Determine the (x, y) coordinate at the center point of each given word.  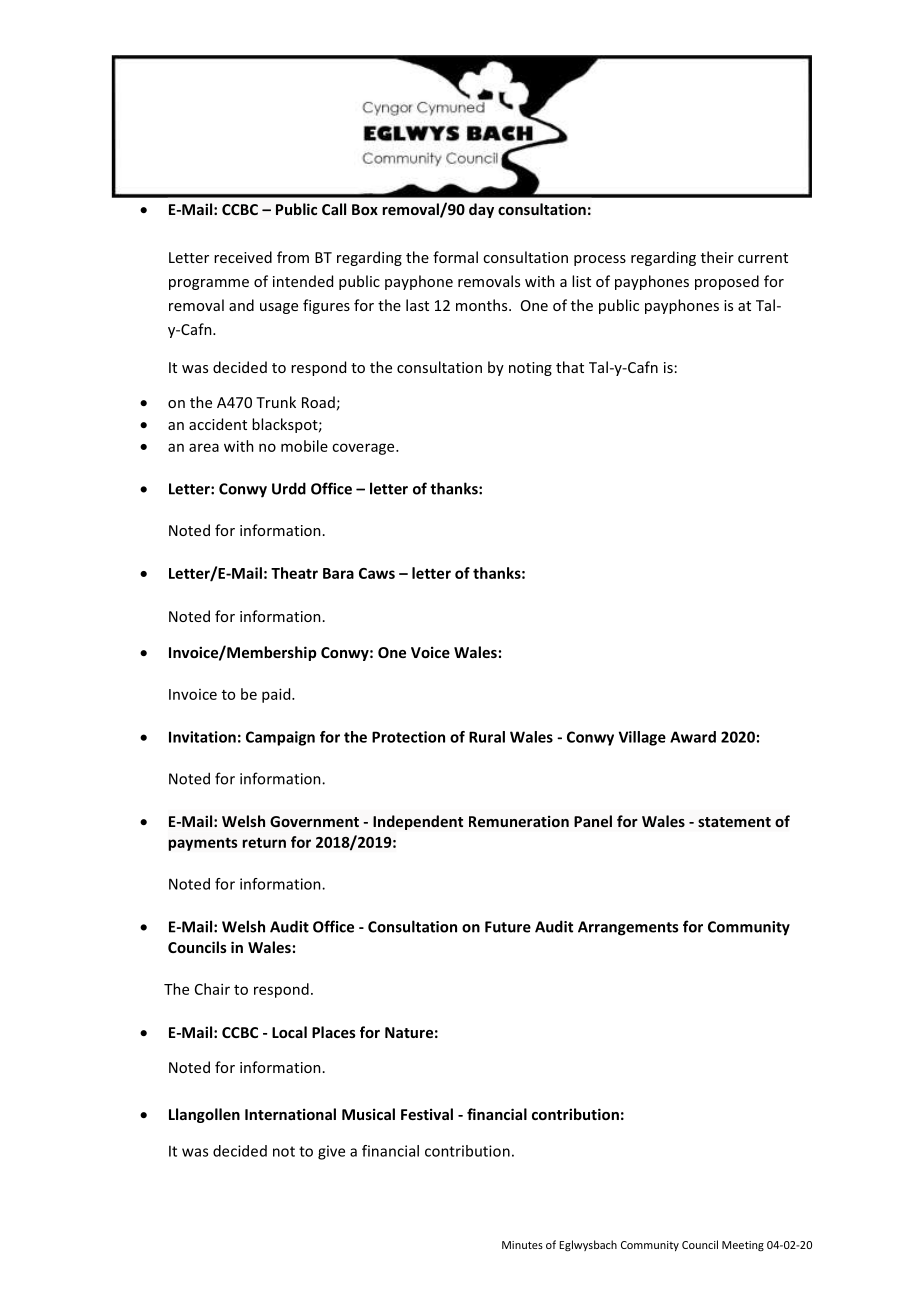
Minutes (522, 1245)
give (331, 1152)
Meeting (743, 1246)
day (481, 210)
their (717, 257)
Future (508, 927)
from (293, 257)
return (264, 843)
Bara (338, 573)
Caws (377, 573)
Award (693, 737)
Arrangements (628, 928)
